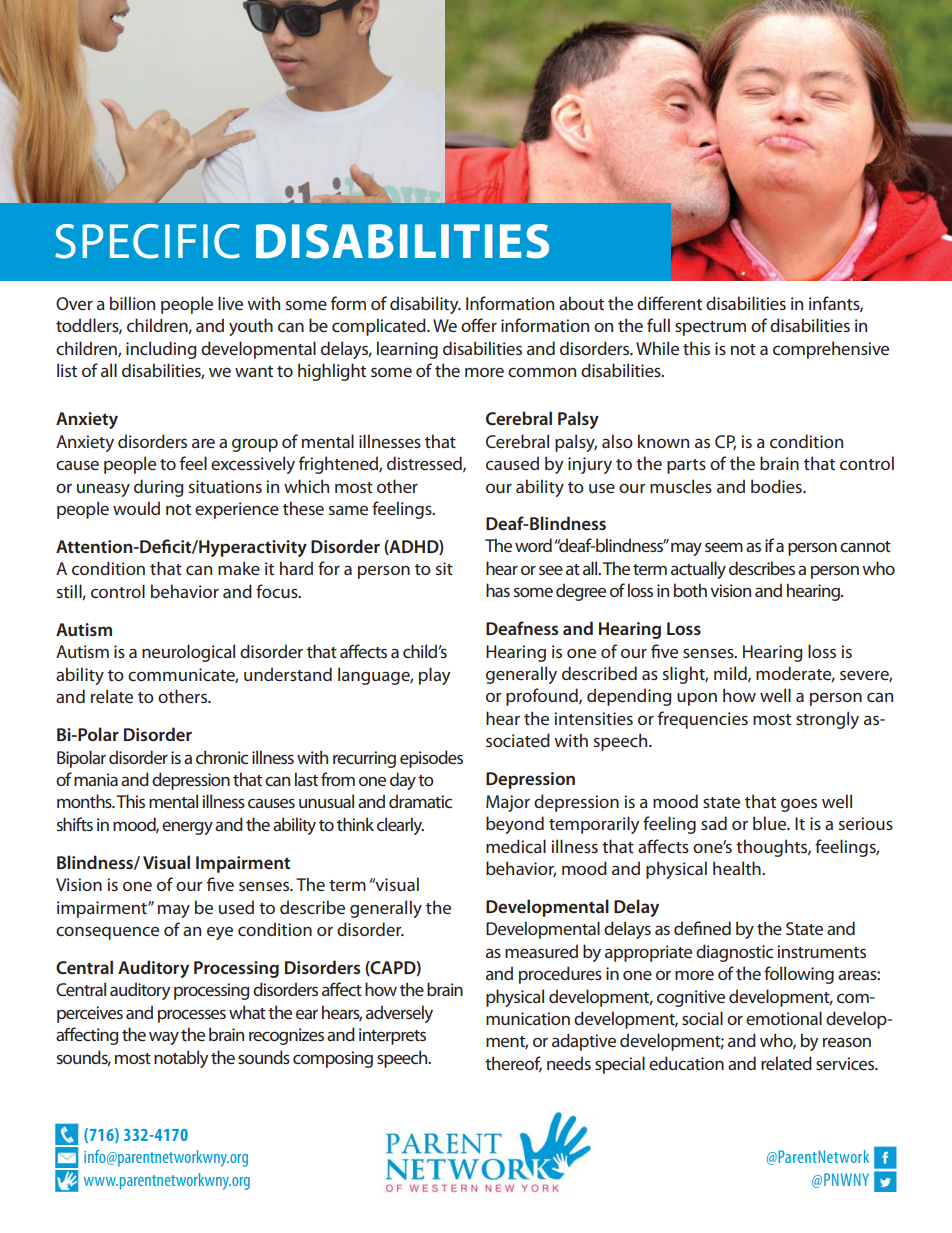  What do you see at coordinates (784, 1018) in the page?
I see `emotional` at bounding box center [784, 1018].
